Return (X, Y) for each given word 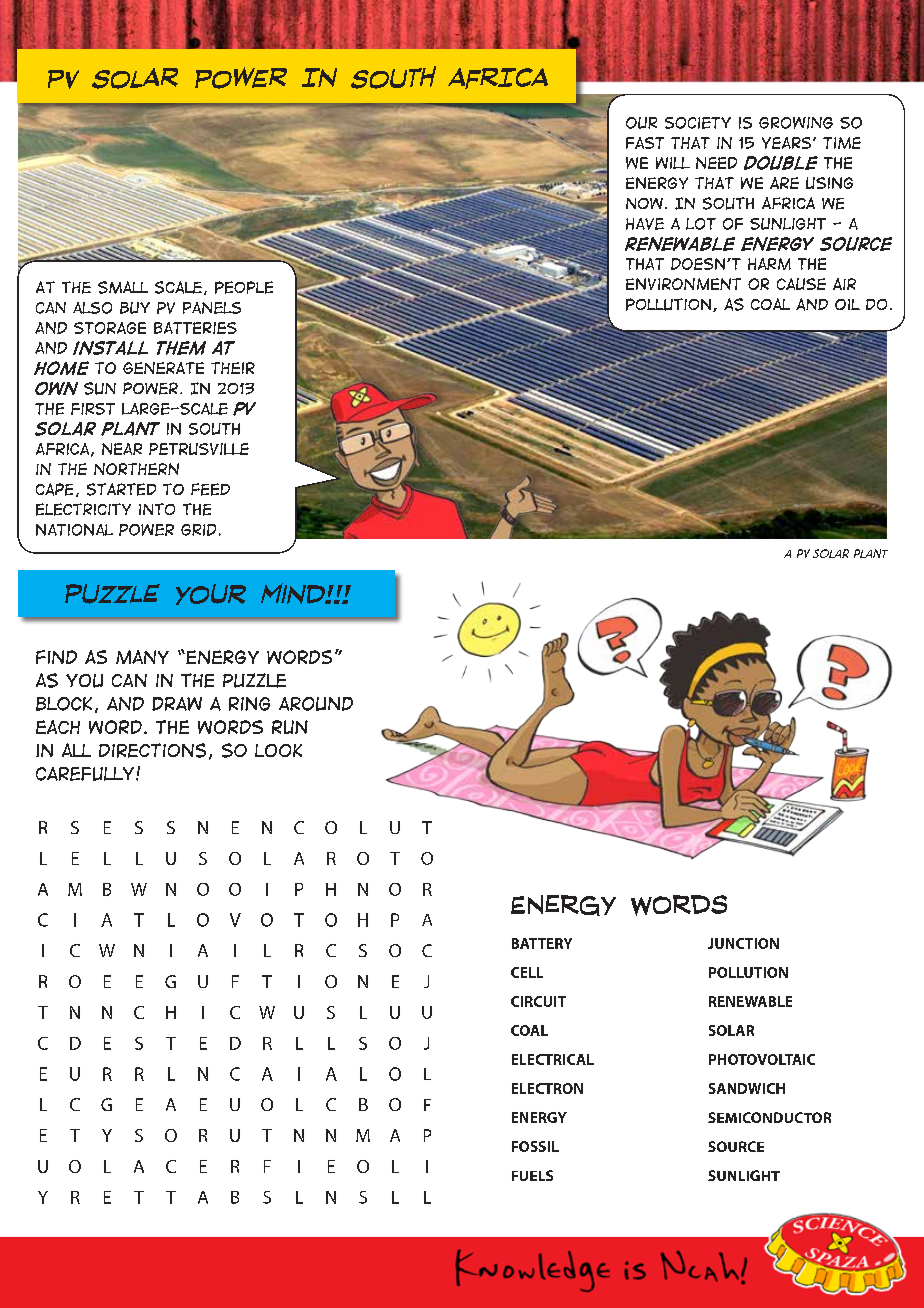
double (781, 163)
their (233, 368)
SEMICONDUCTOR (769, 1117)
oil (847, 304)
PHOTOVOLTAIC (762, 1059)
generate (163, 368)
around (316, 704)
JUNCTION (743, 943)
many (142, 657)
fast (645, 143)
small (123, 287)
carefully (86, 774)
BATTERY (542, 943)
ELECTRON (547, 1088)
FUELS (532, 1175)
